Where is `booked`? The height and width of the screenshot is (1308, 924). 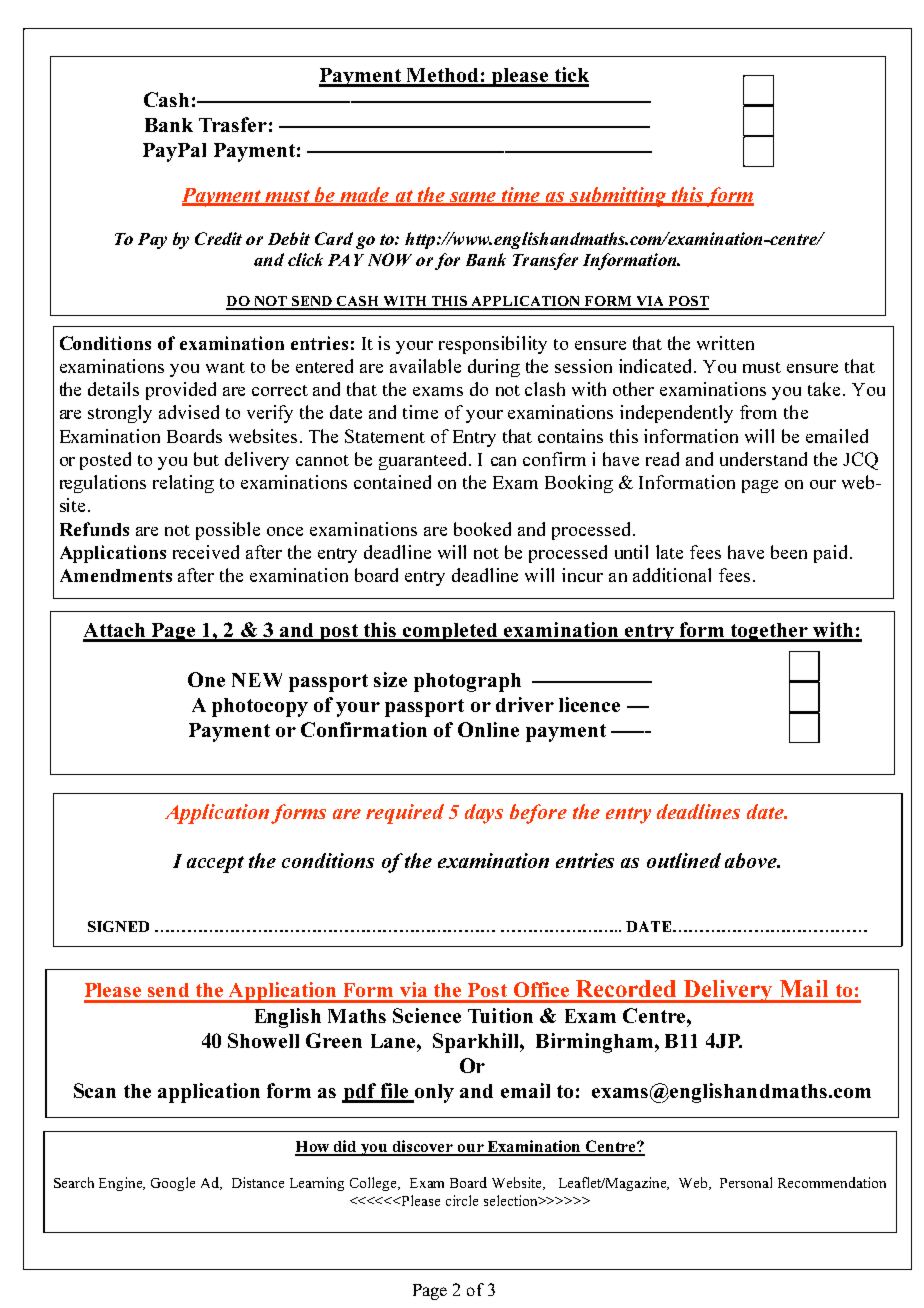 booked is located at coordinates (482, 529).
